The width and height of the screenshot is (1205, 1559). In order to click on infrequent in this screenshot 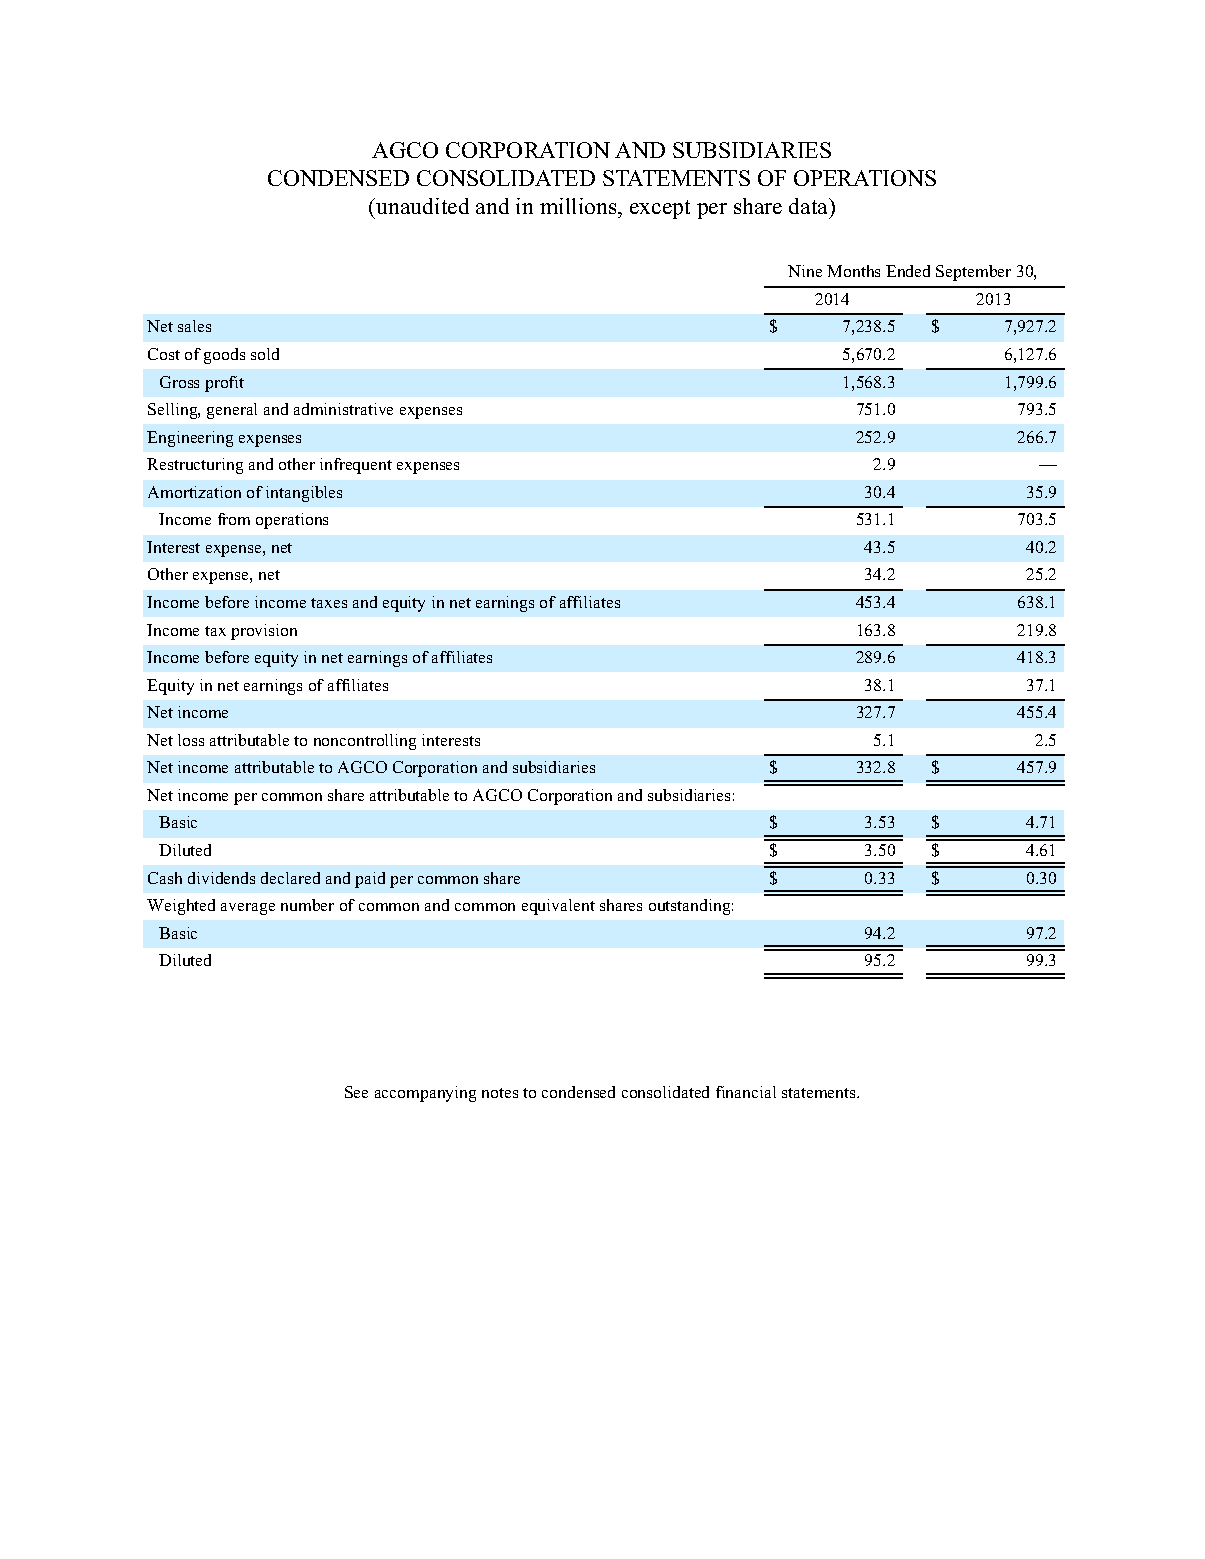, I will do `click(356, 466)`.
